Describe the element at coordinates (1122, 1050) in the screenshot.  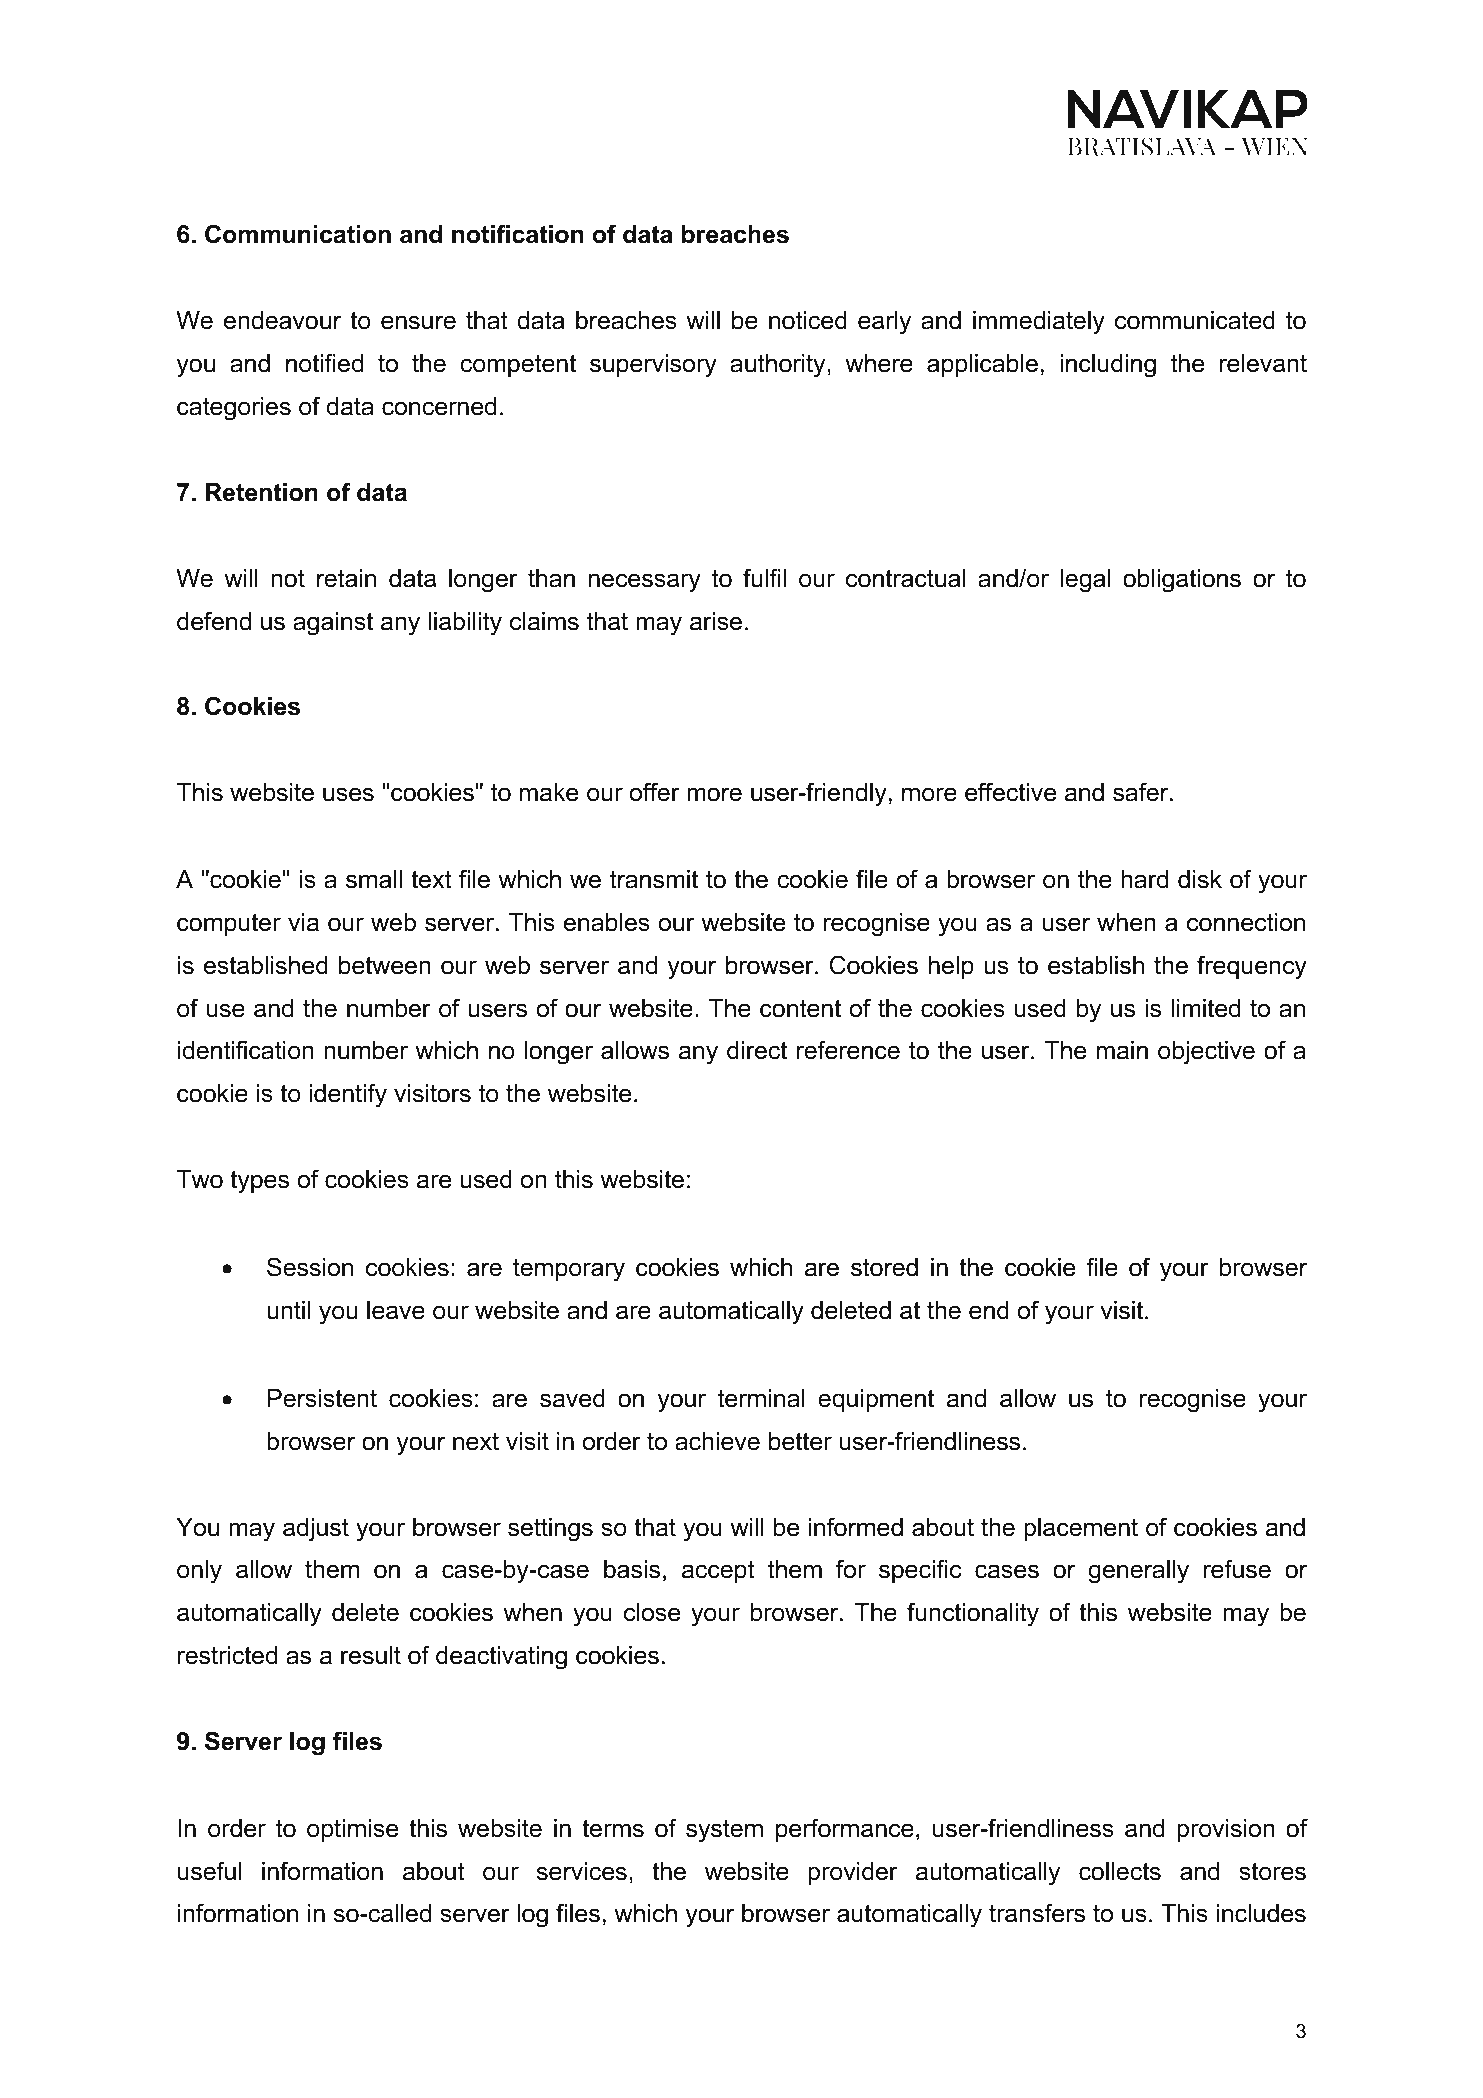
I see `main` at that location.
